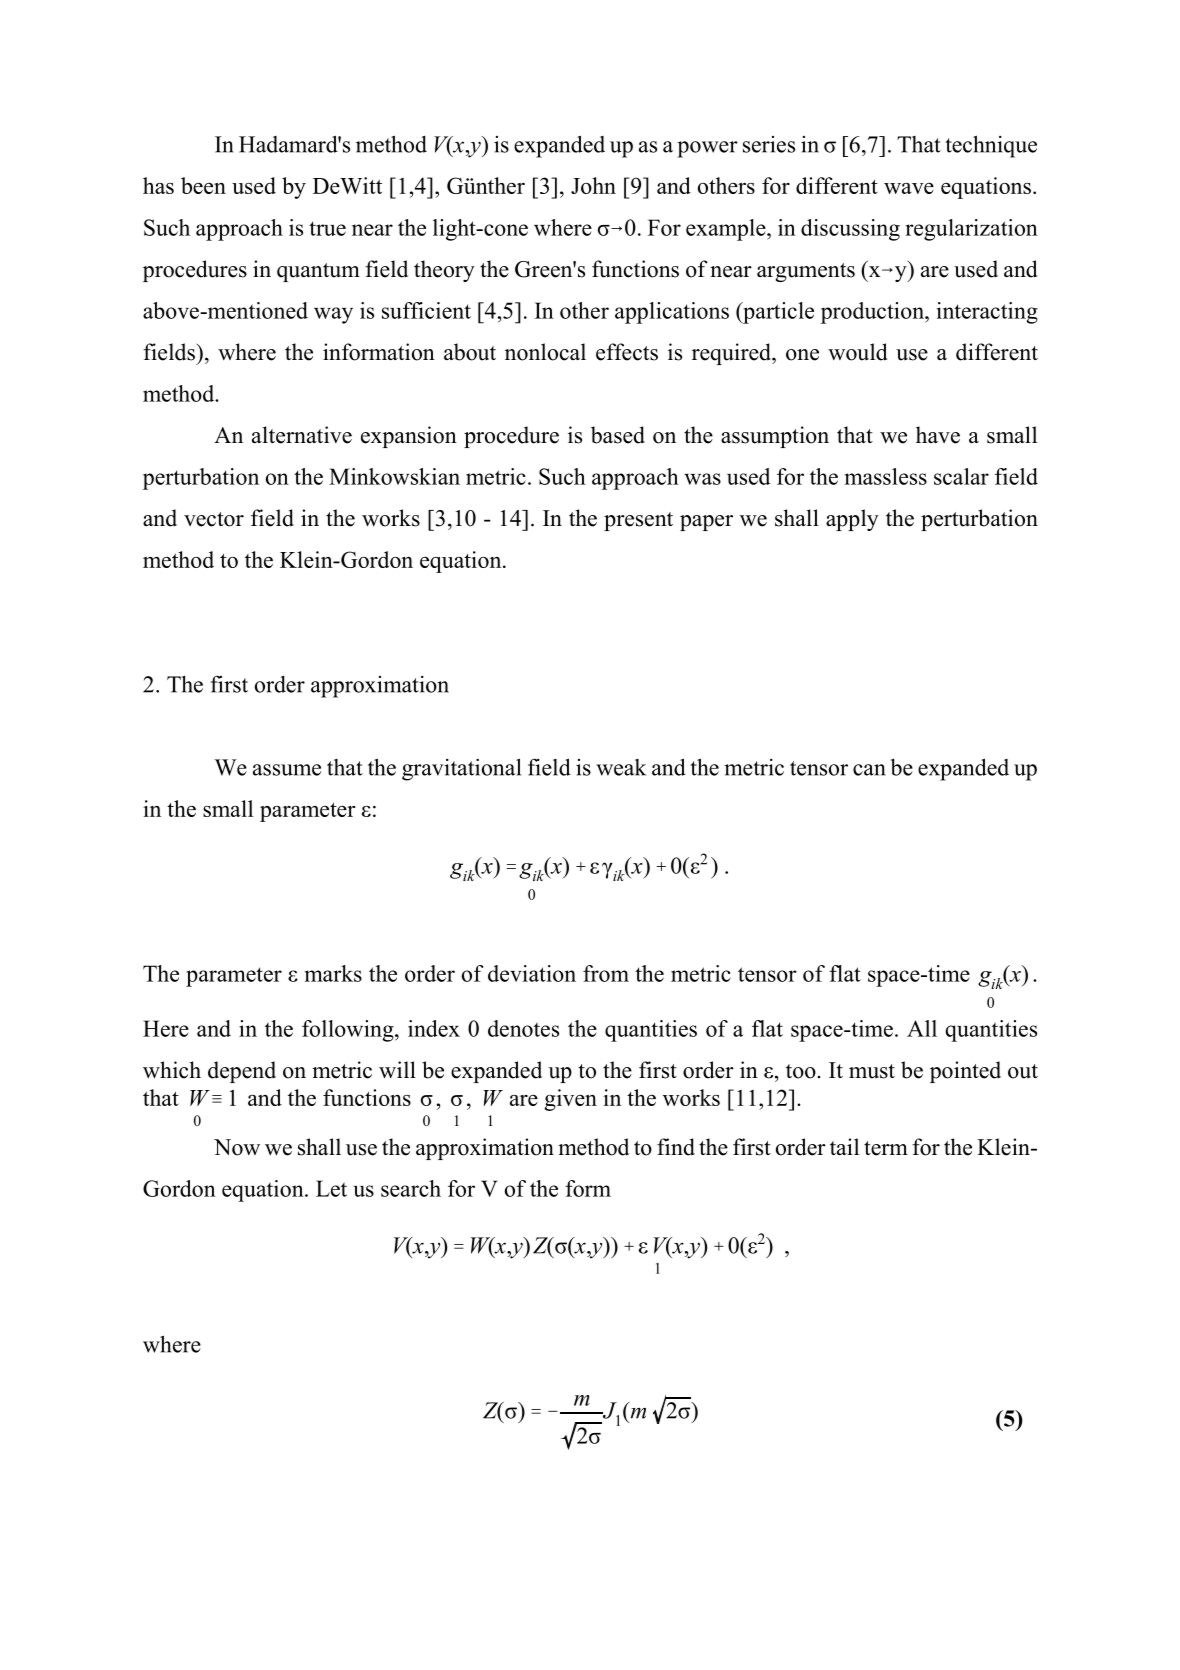  What do you see at coordinates (287, 770) in the image?
I see `assume` at bounding box center [287, 770].
